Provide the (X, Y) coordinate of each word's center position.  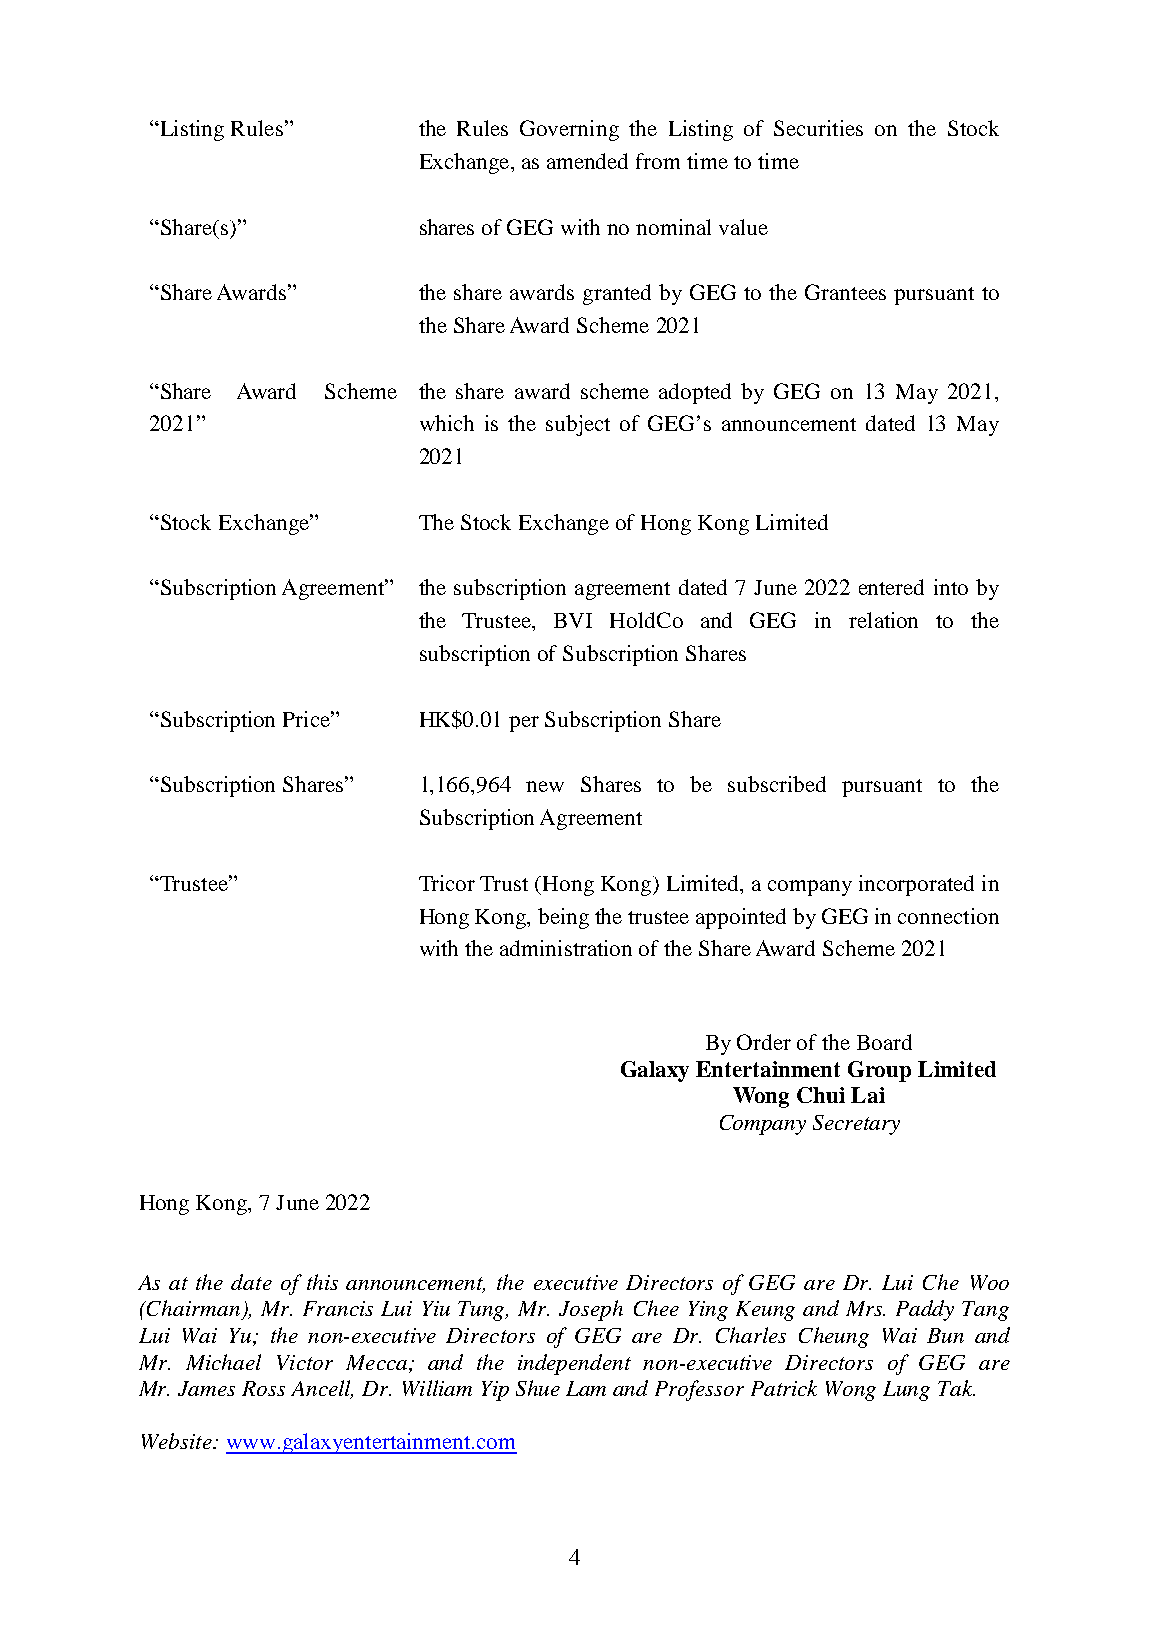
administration (566, 948)
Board (884, 1042)
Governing (569, 130)
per (524, 724)
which (447, 423)
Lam (586, 1388)
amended (587, 161)
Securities (818, 128)
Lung (906, 1391)
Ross (263, 1388)
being (563, 918)
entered (891, 587)
